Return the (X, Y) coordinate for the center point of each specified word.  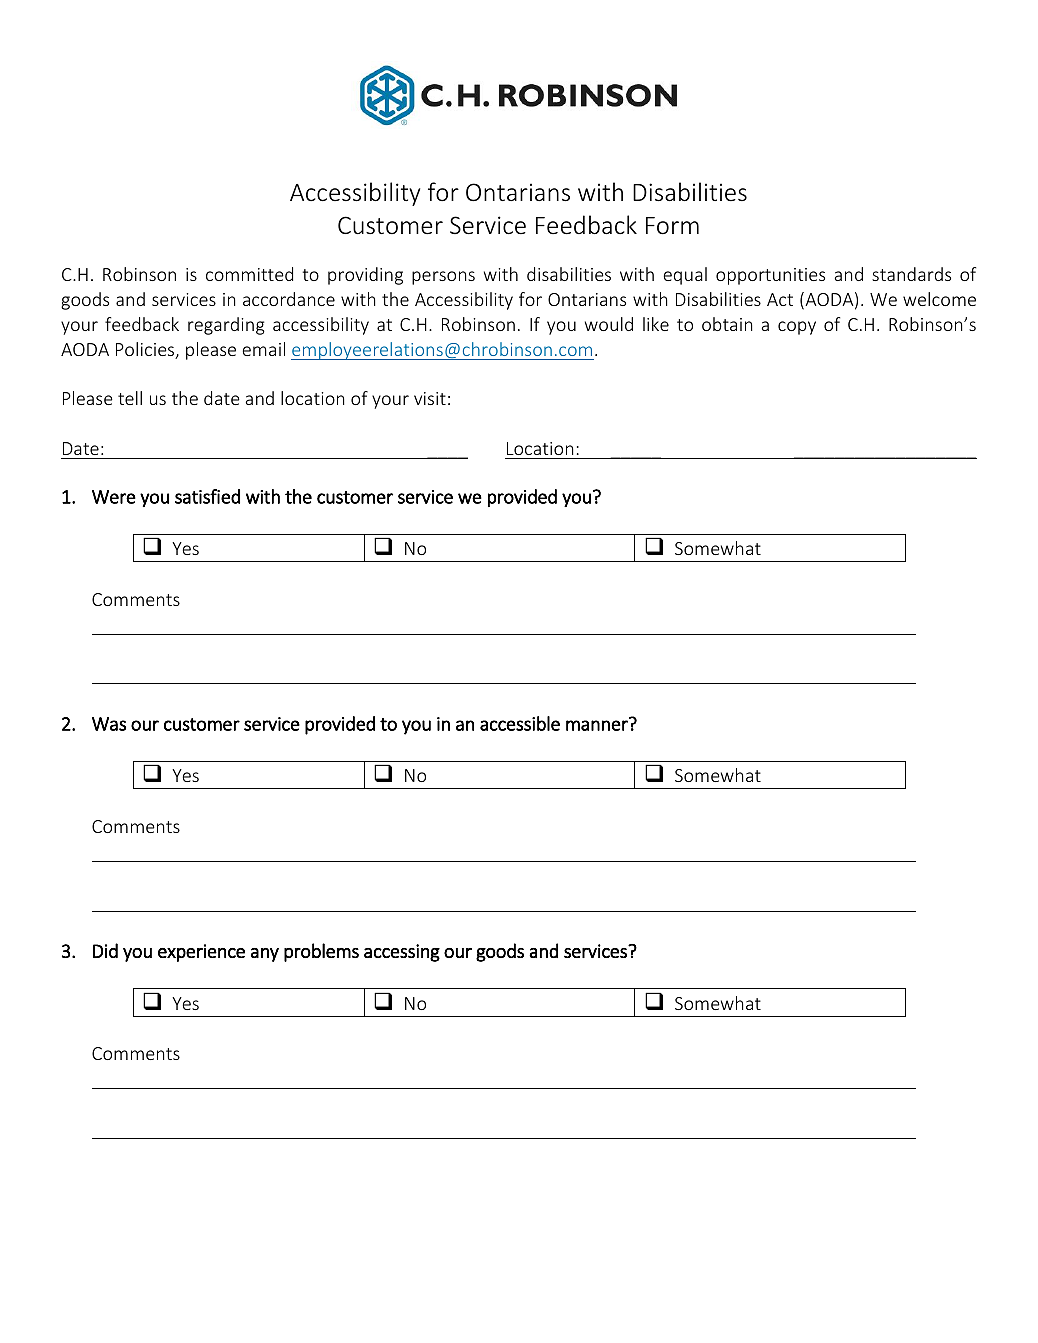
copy (797, 328)
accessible (520, 723)
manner (598, 724)
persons (443, 278)
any (265, 955)
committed (249, 274)
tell (130, 398)
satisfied (207, 496)
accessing (402, 953)
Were (114, 497)
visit (430, 398)
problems (321, 952)
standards (911, 274)
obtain (727, 324)
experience (201, 953)
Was (109, 724)
